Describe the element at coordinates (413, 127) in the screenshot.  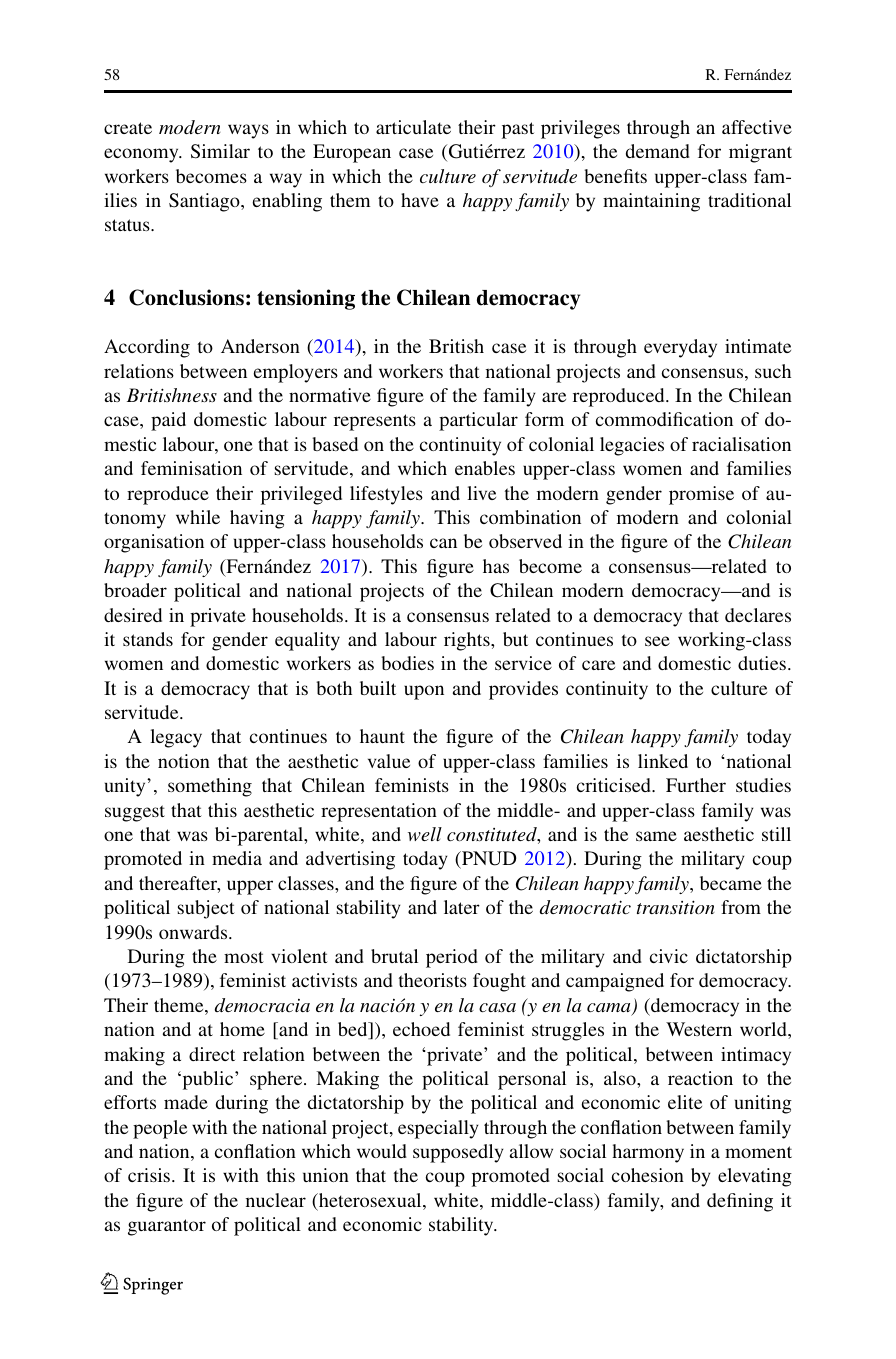
I see `articulate` at that location.
